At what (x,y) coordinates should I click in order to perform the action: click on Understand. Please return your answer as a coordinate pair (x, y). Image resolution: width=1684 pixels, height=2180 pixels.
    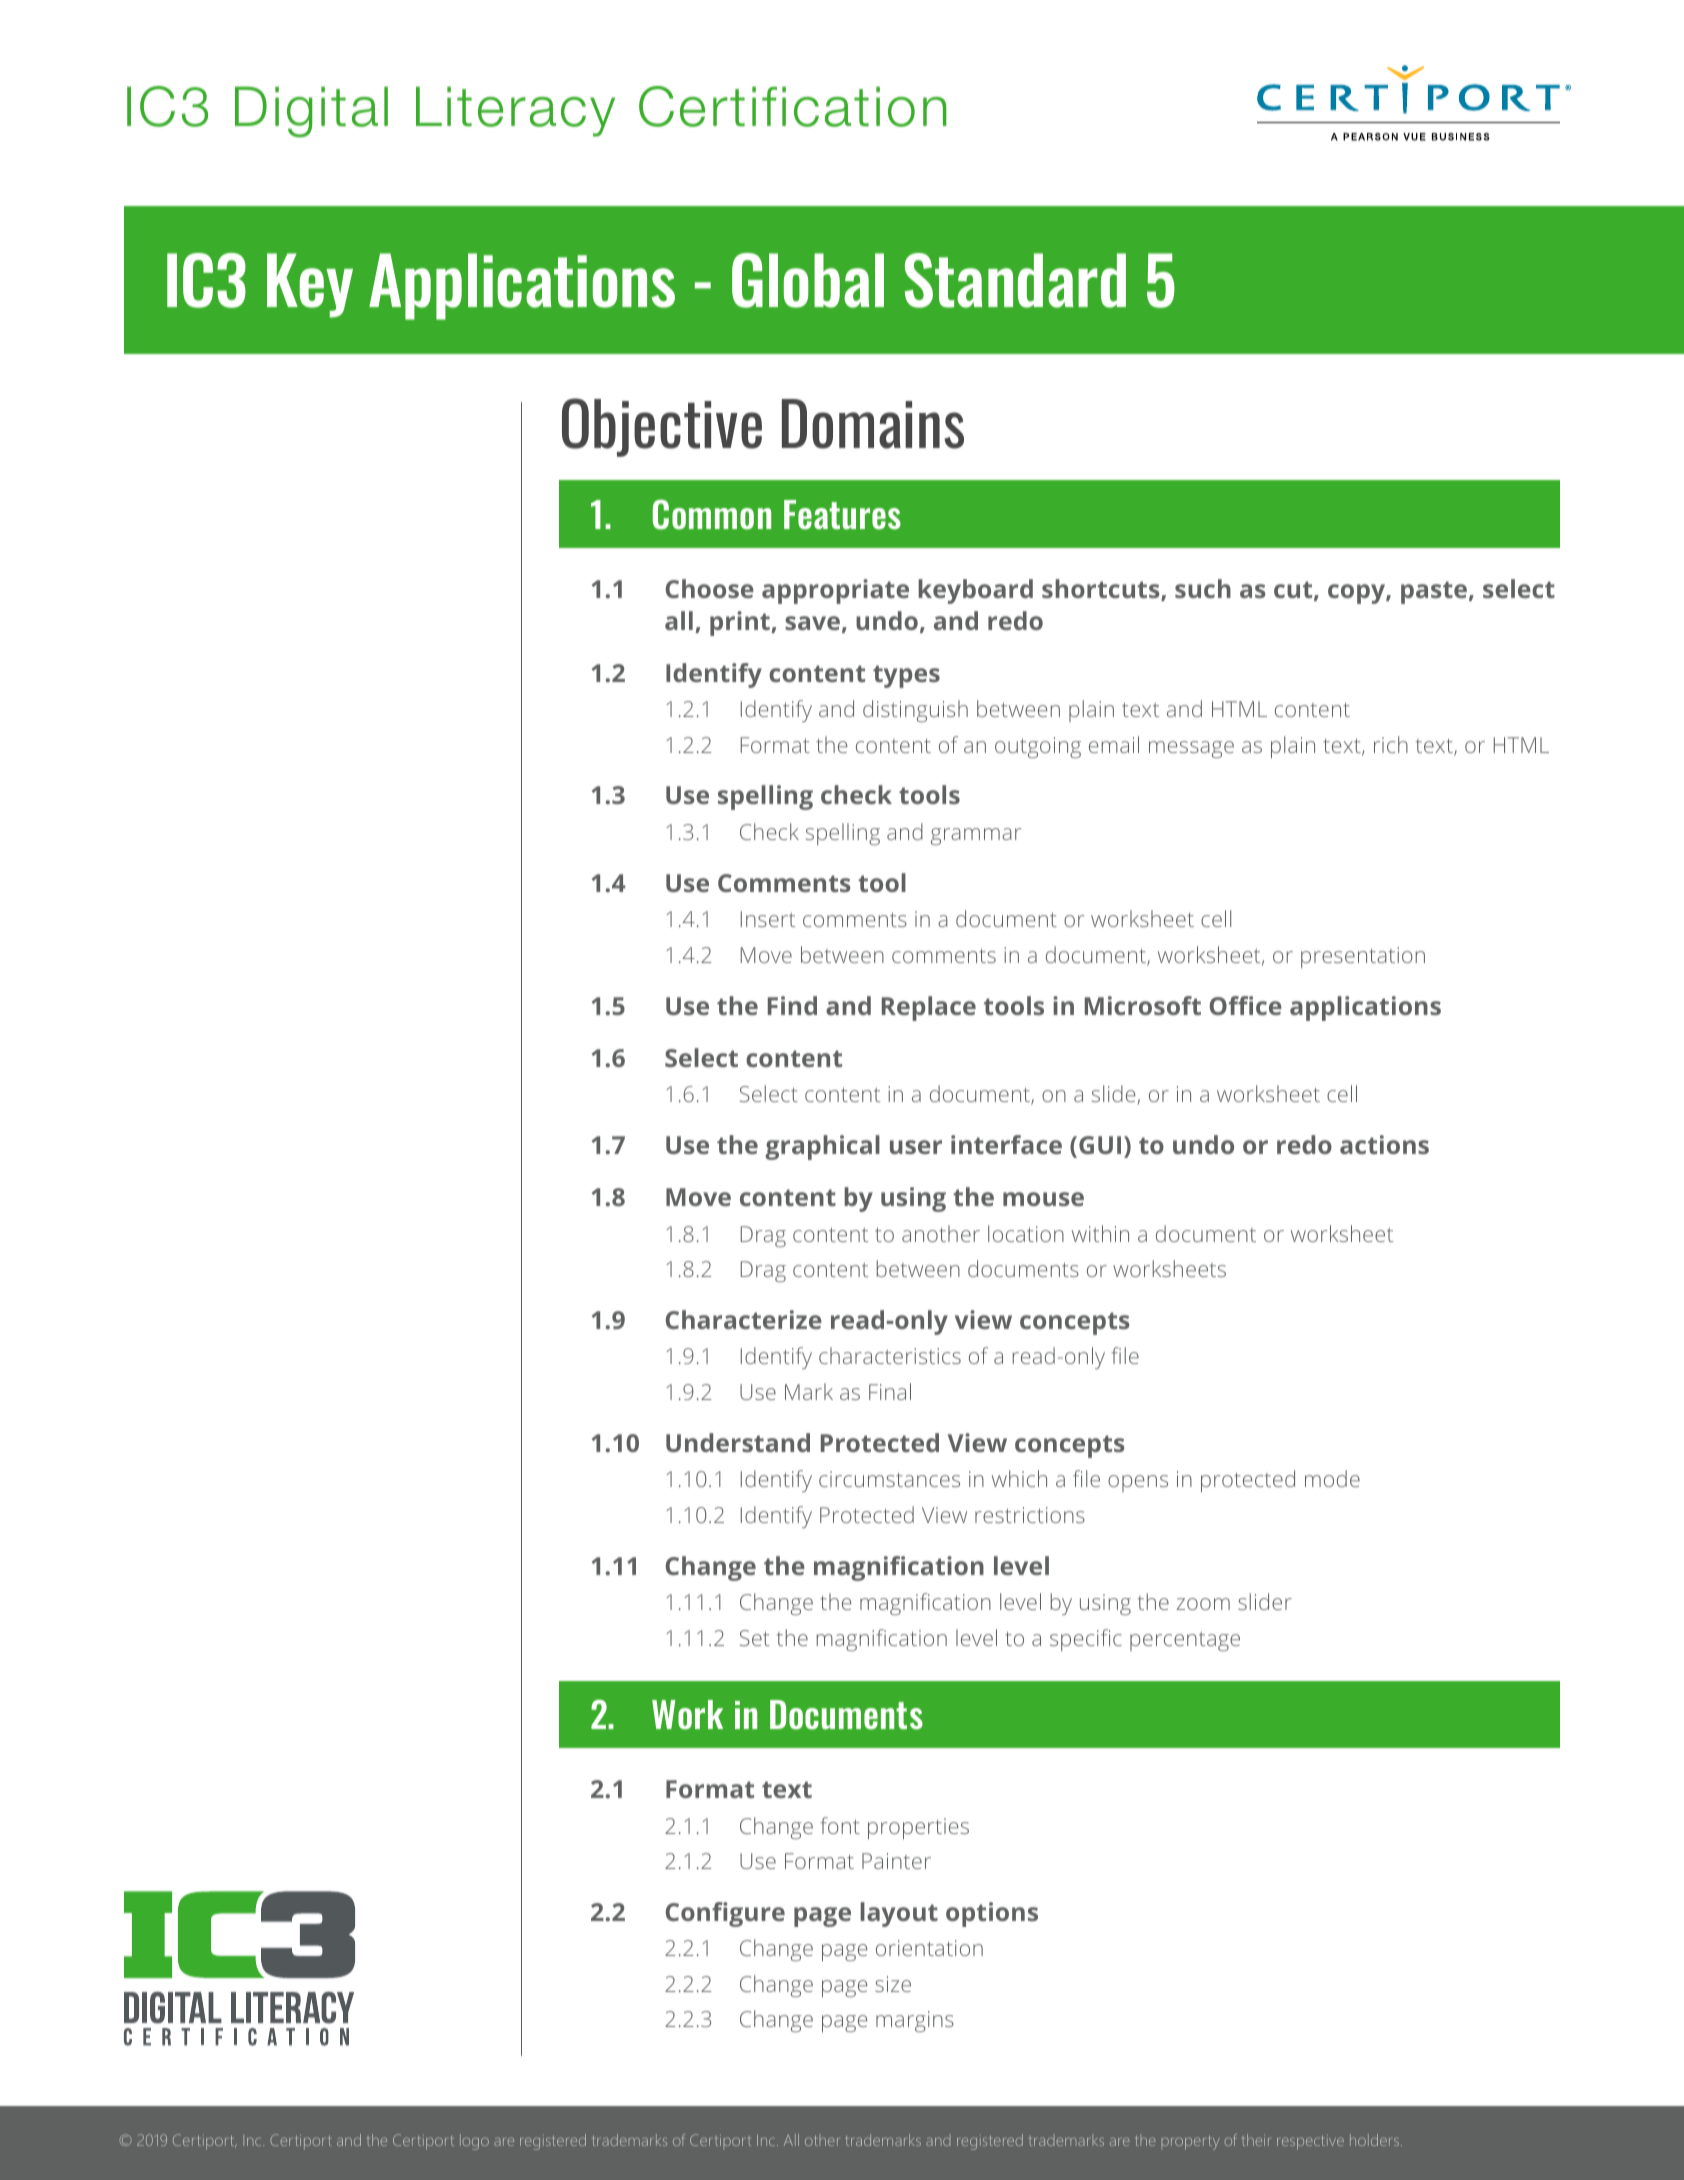
    Looking at the image, I should click on (738, 1442).
